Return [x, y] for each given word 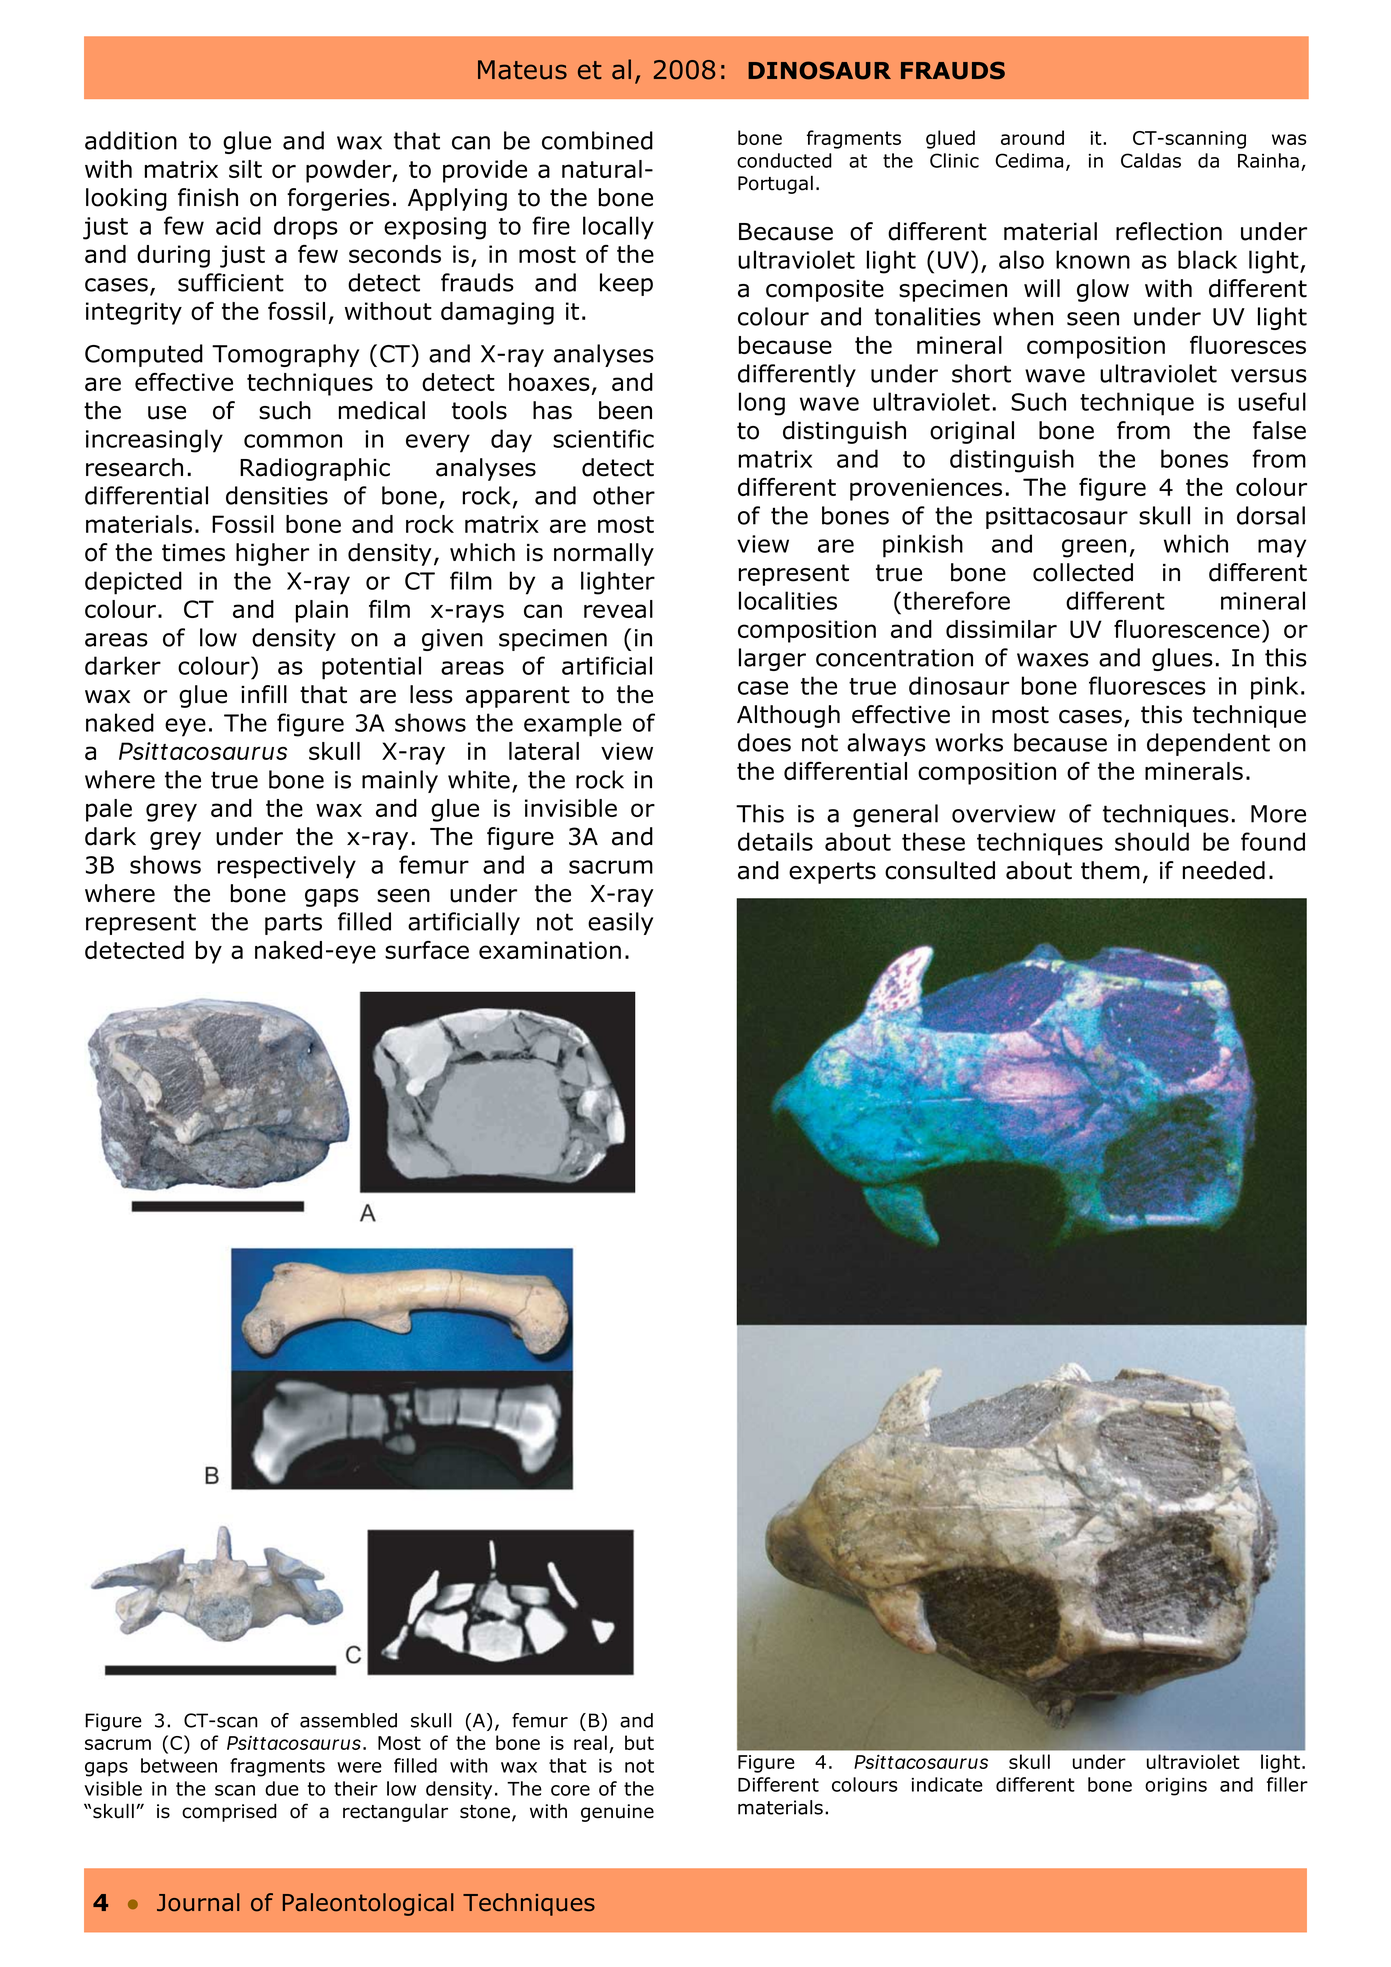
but [639, 1742]
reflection [1169, 231]
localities [788, 600]
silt [245, 169]
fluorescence [1187, 629]
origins [1176, 1787]
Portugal [775, 184]
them [1110, 870]
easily [620, 923]
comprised [229, 1812]
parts [293, 924]
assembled [348, 1720]
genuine [617, 1813]
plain [322, 611]
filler [1287, 1784]
